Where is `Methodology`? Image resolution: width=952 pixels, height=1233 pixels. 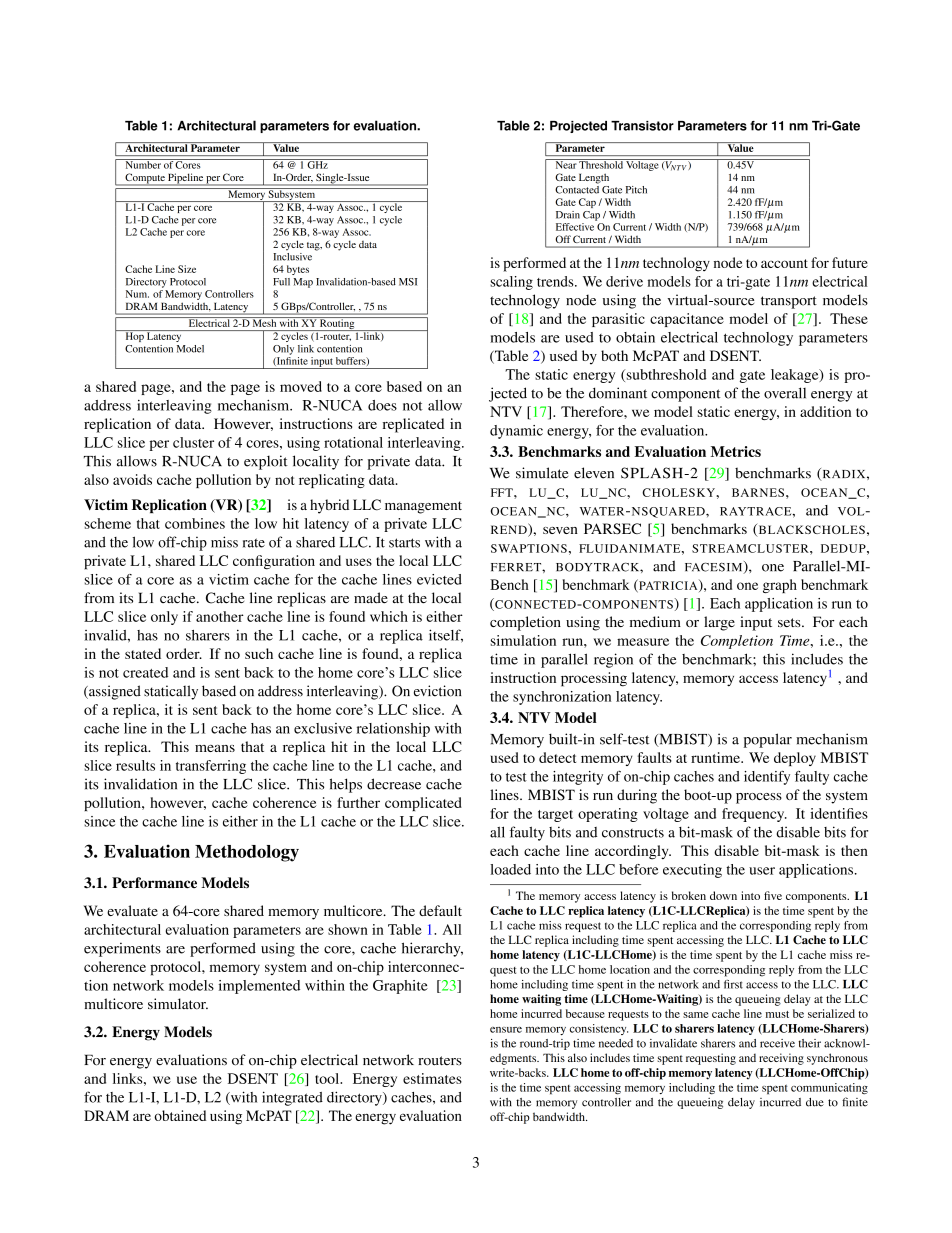
Methodology is located at coordinates (247, 853).
